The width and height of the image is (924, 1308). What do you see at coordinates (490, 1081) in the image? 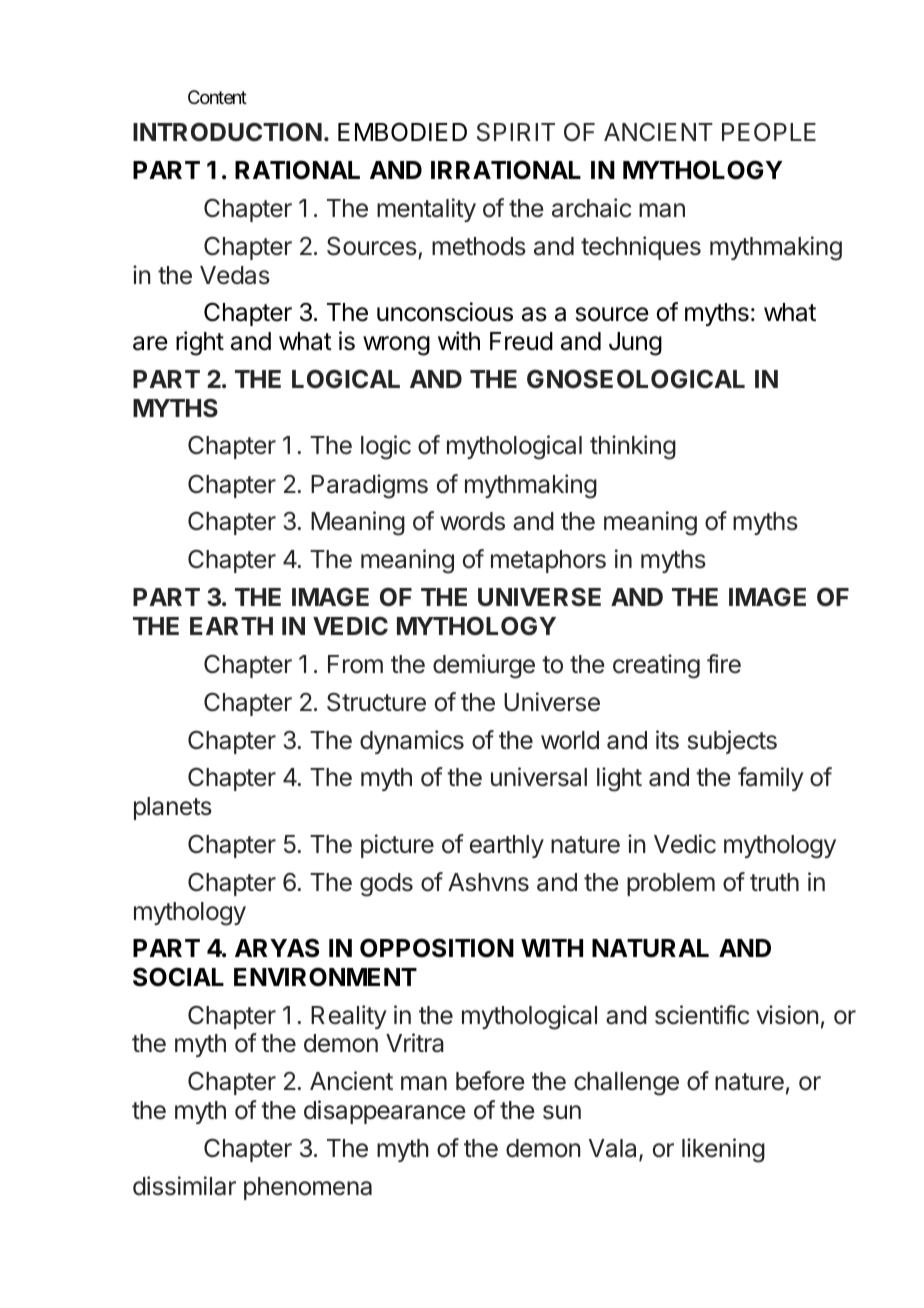
I see `before` at bounding box center [490, 1081].
